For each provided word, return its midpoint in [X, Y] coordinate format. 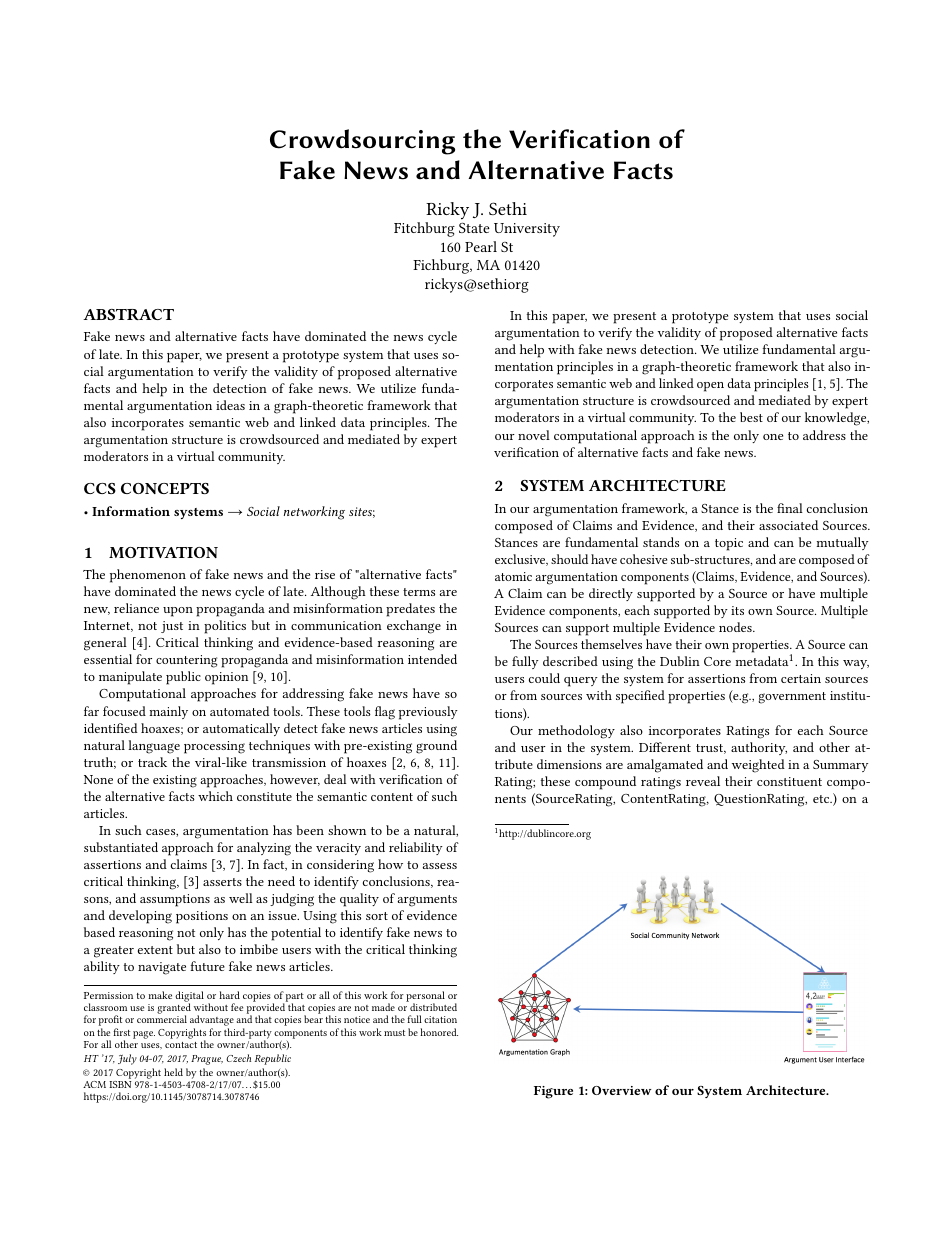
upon [178, 612]
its [737, 610]
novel [534, 435]
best [751, 417]
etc [822, 799]
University [527, 230]
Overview [621, 1090]
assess [440, 866]
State [474, 228]
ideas [230, 405]
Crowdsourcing [362, 142]
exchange [414, 627]
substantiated [121, 847]
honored [439, 1032]
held [173, 1072]
